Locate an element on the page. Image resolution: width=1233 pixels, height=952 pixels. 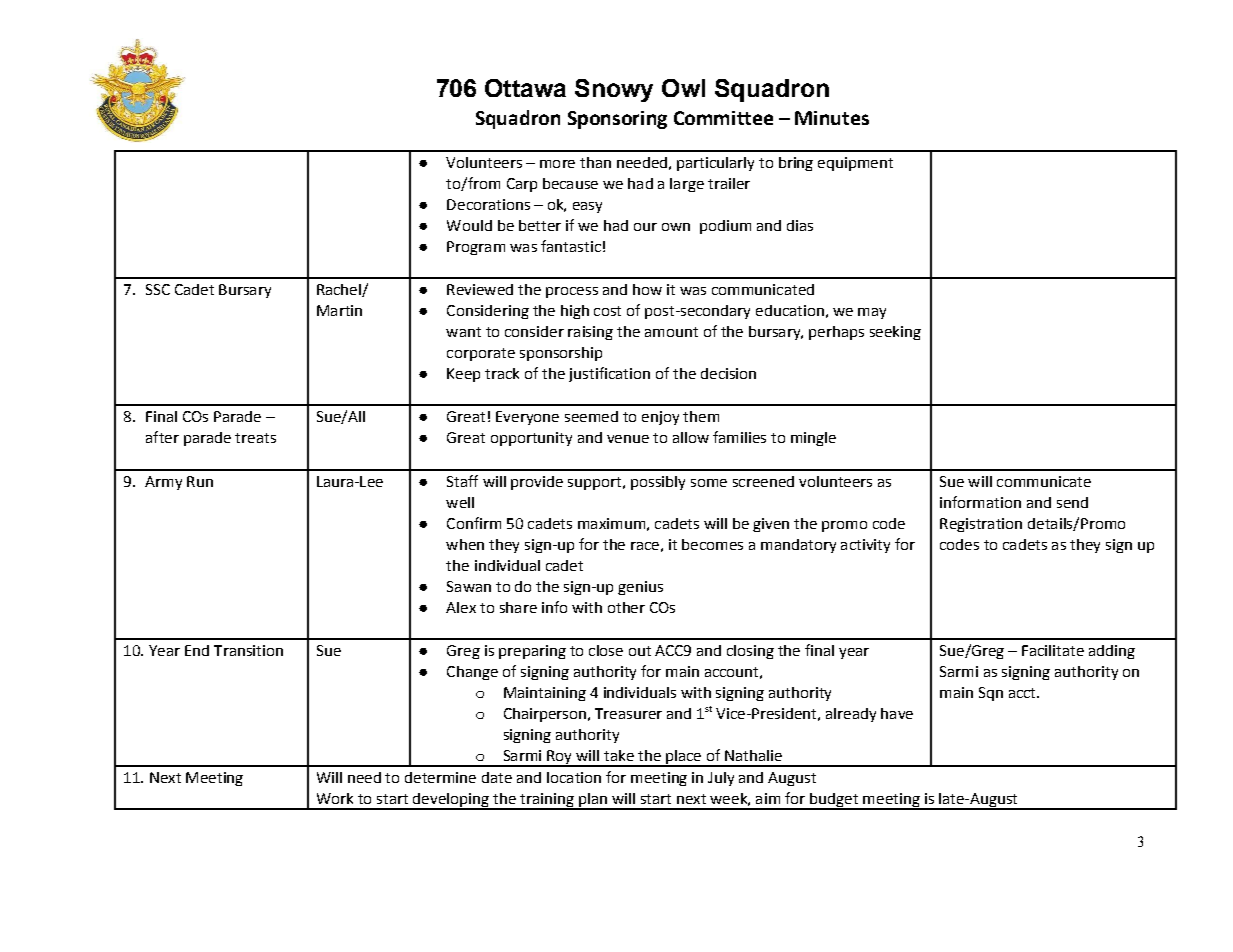
Sponsoring is located at coordinates (617, 120).
